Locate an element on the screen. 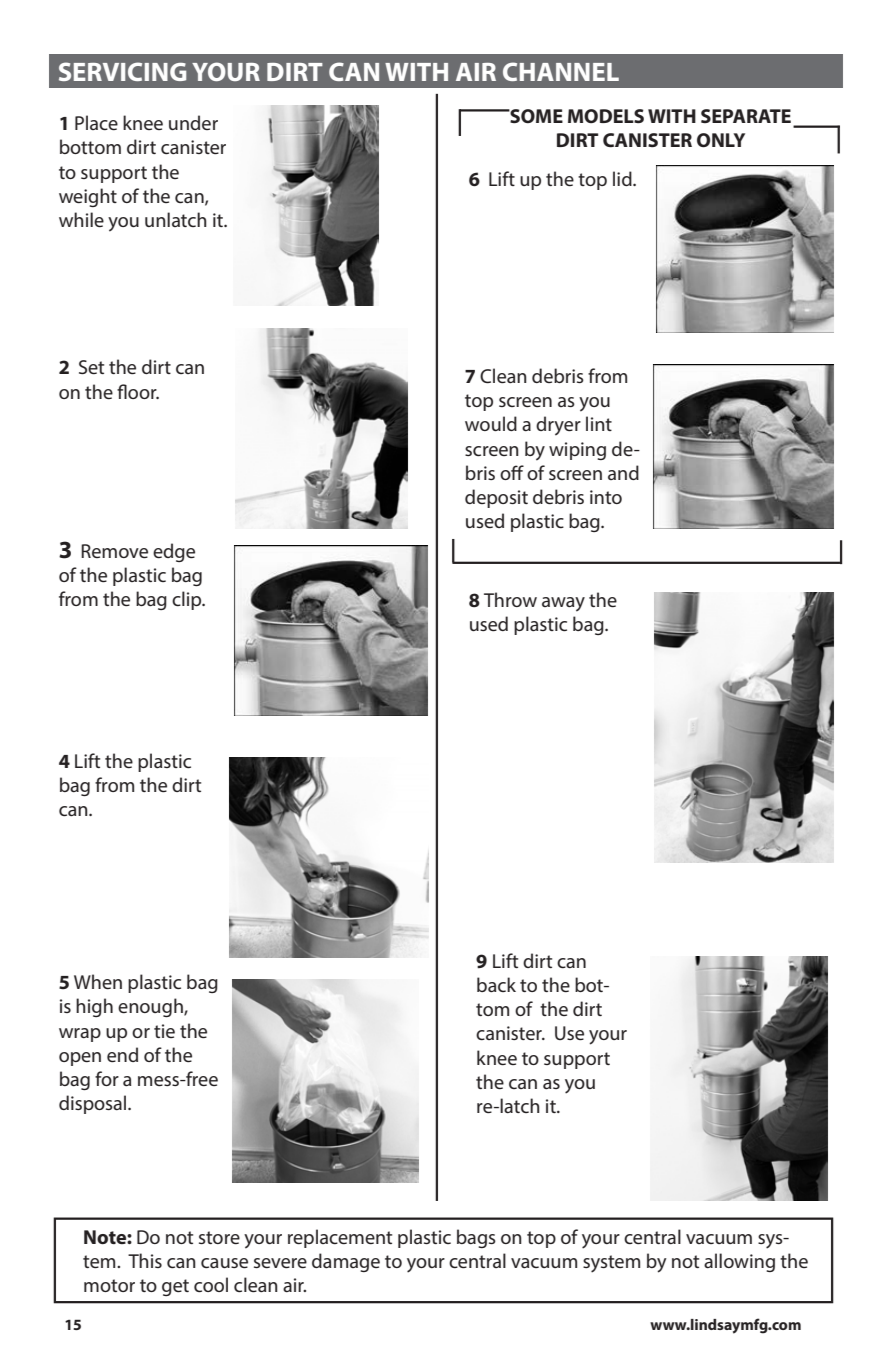 The width and height of the screenshot is (887, 1372). CHANNEL is located at coordinates (561, 71).
